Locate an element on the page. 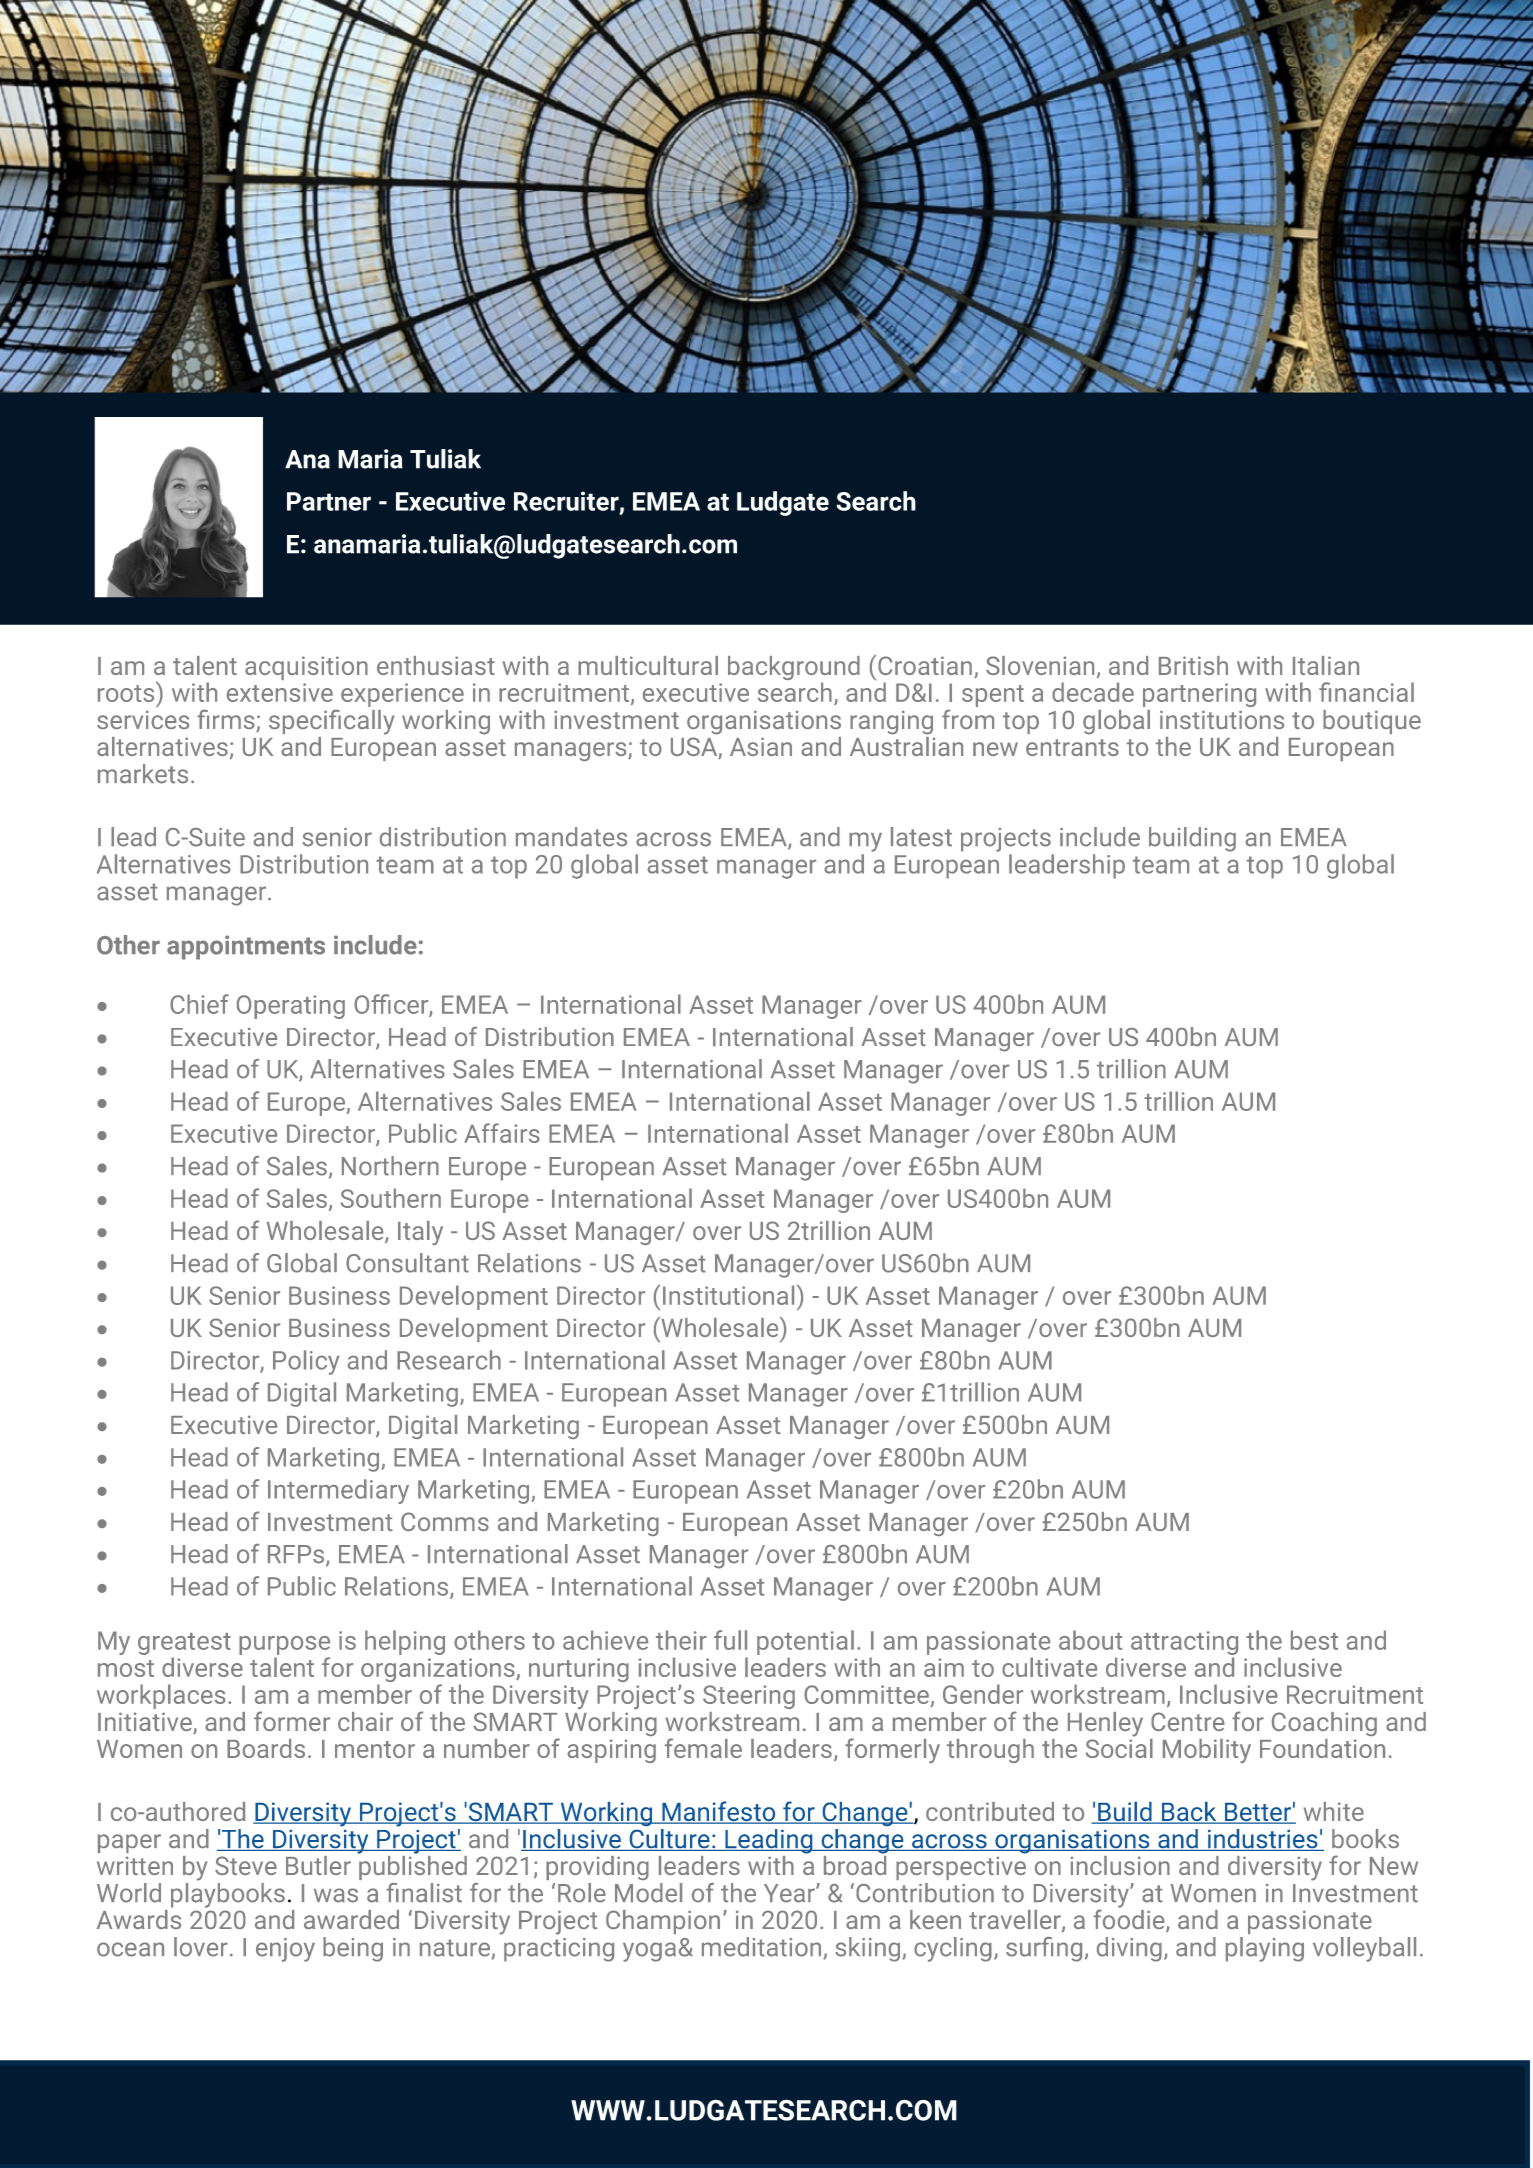 The width and height of the image is (1533, 2168). Asian is located at coordinates (761, 746).
